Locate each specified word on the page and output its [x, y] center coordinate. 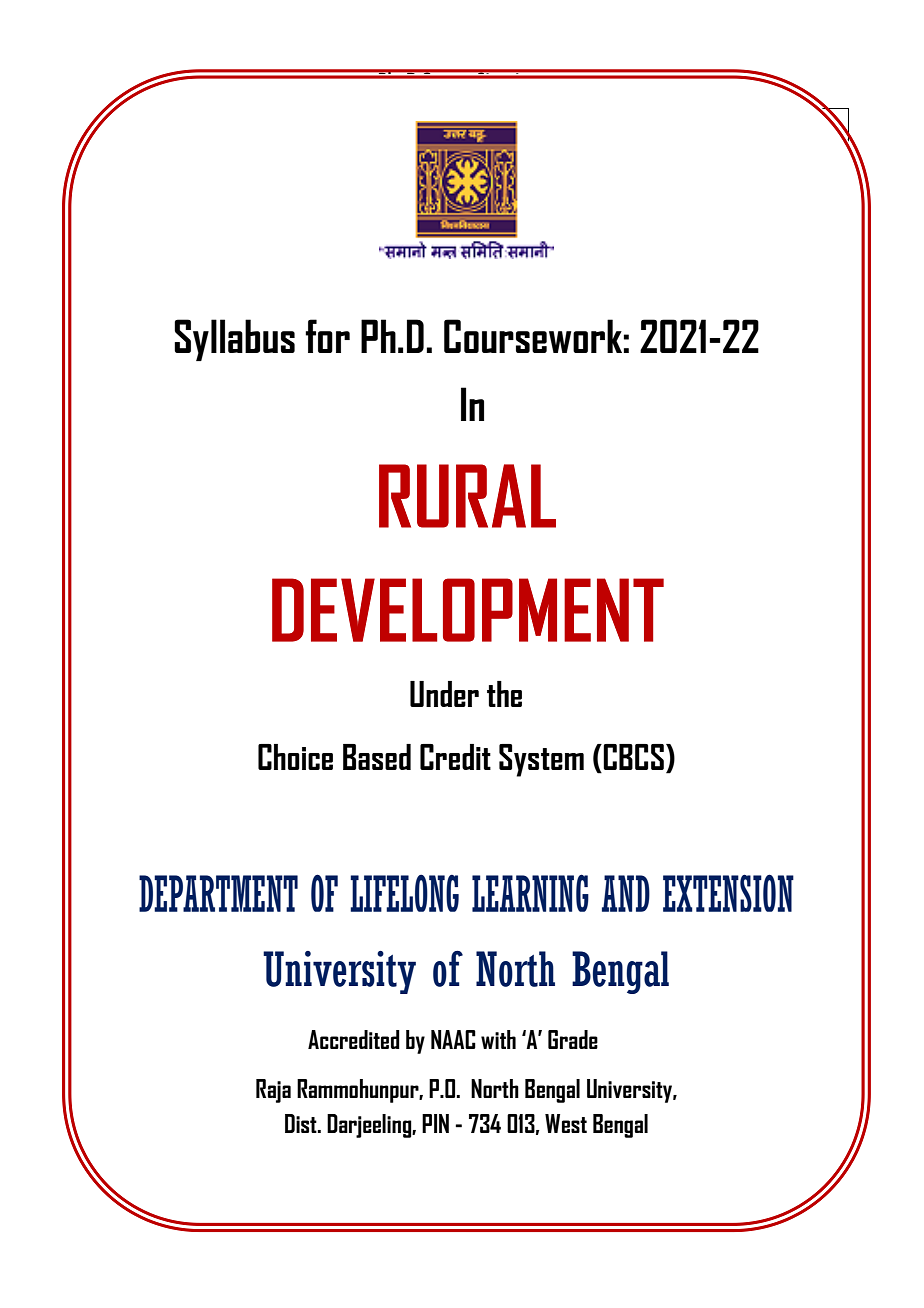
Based [377, 757]
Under [444, 694]
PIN [435, 1123]
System [541, 760]
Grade [573, 1039]
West [566, 1123]
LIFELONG [404, 893]
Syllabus [234, 340]
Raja [273, 1091]
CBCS [633, 757]
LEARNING [530, 893]
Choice [295, 757]
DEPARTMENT [218, 893]
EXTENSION [728, 893]
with [498, 1039]
